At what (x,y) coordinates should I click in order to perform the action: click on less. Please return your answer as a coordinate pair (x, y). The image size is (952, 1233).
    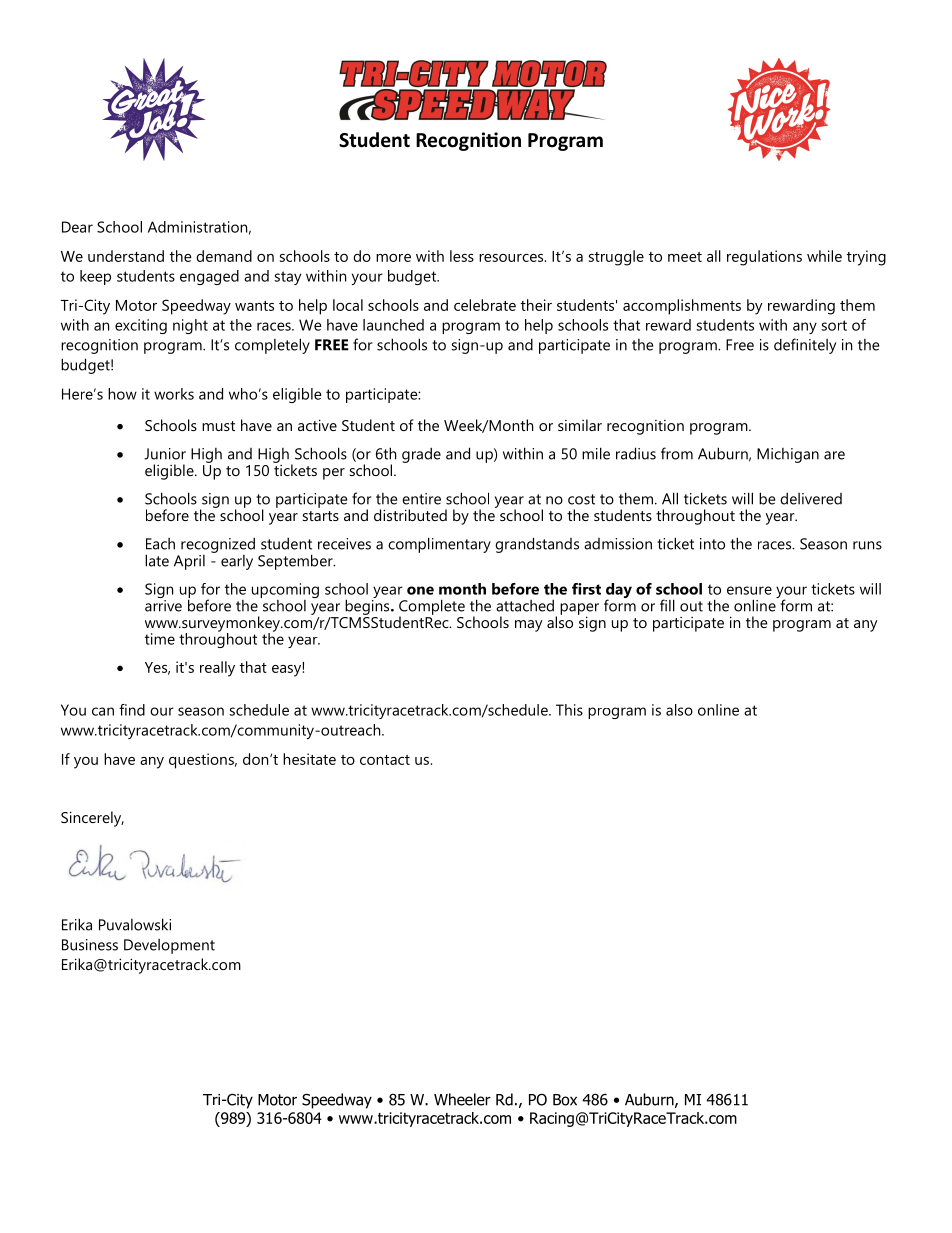
    Looking at the image, I should click on (462, 256).
